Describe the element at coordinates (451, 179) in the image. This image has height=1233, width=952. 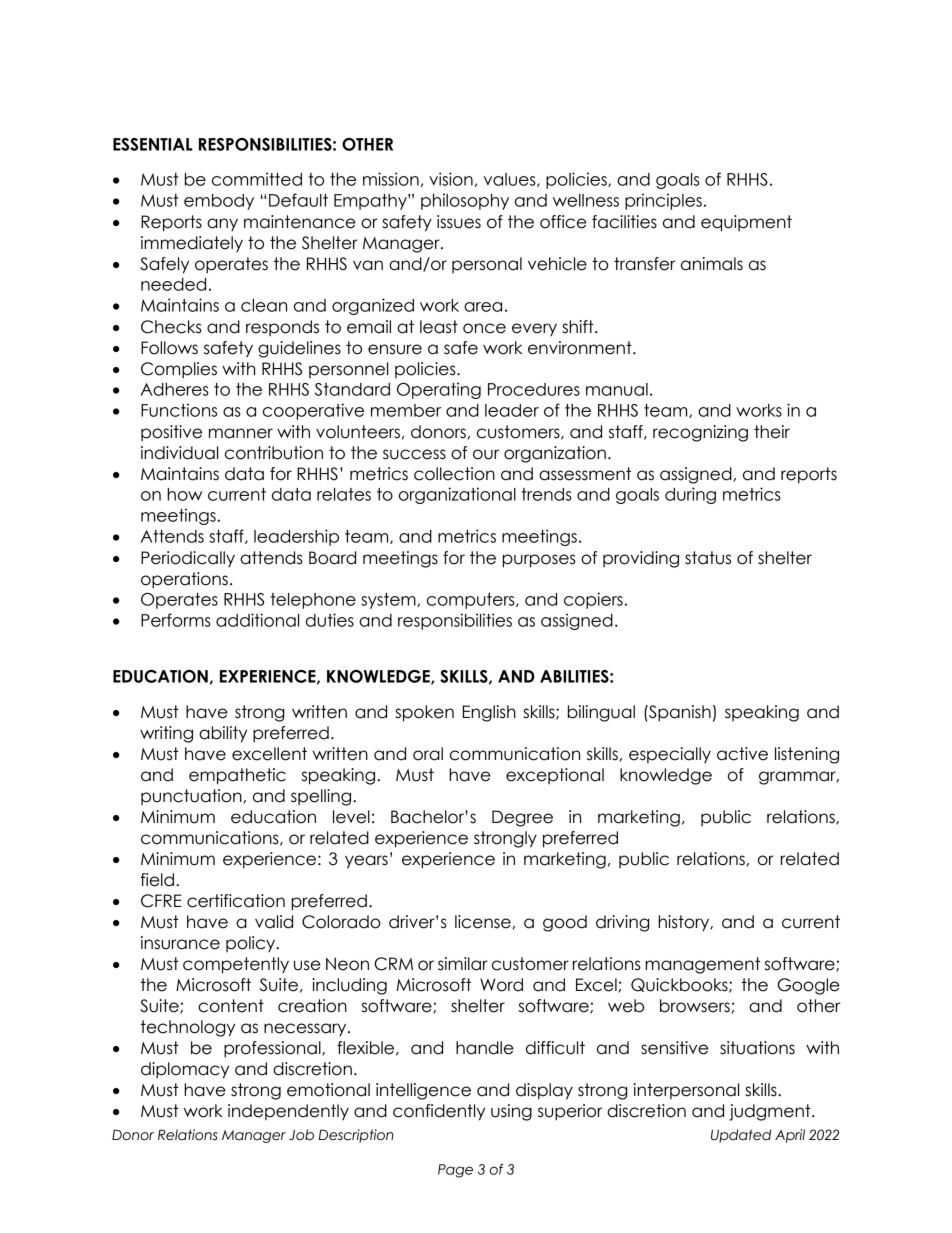
I see `vision` at that location.
